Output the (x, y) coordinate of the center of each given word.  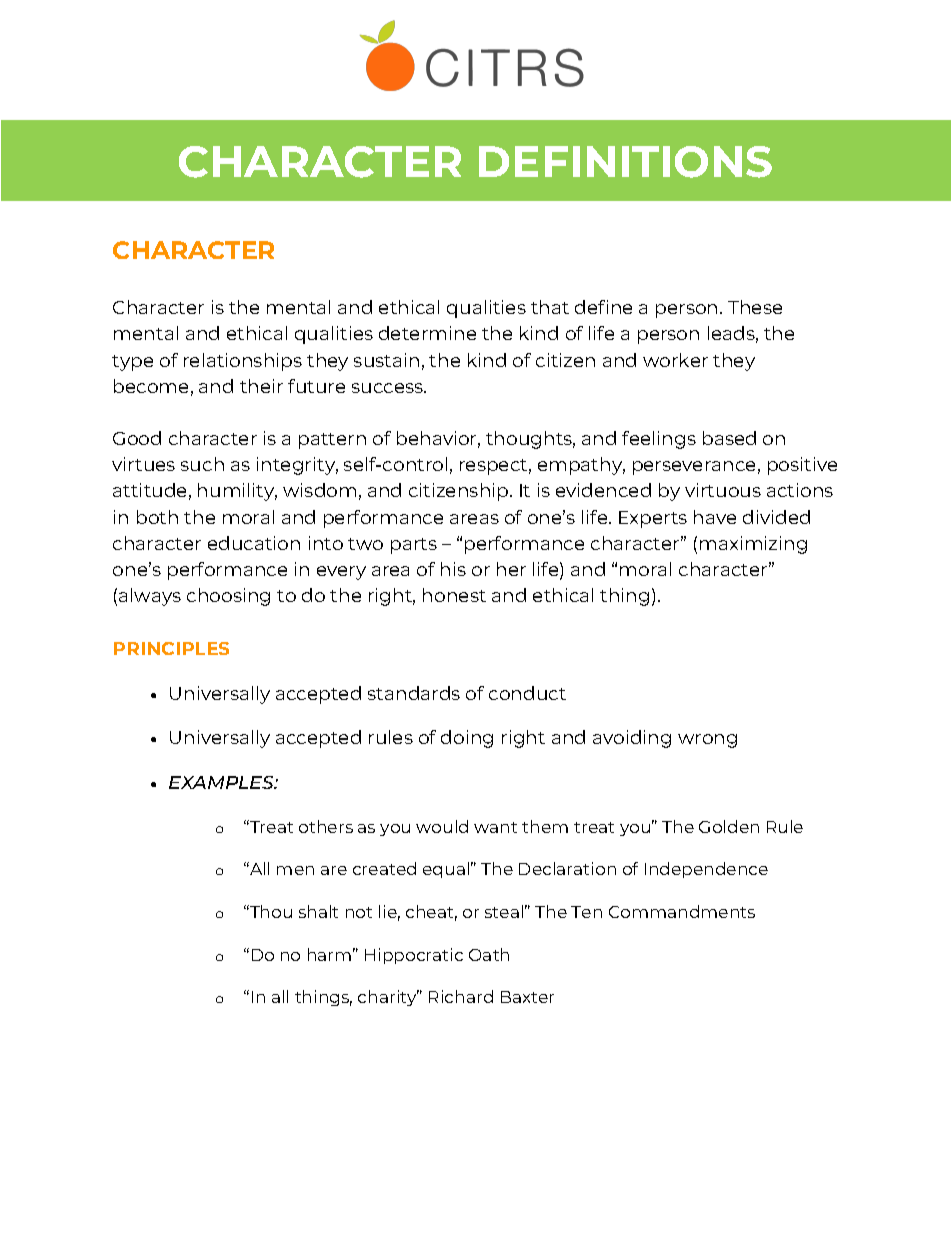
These (755, 307)
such (202, 464)
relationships (243, 362)
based (729, 438)
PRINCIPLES (171, 648)
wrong (707, 741)
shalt (318, 911)
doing (467, 739)
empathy (581, 466)
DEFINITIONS (625, 162)
